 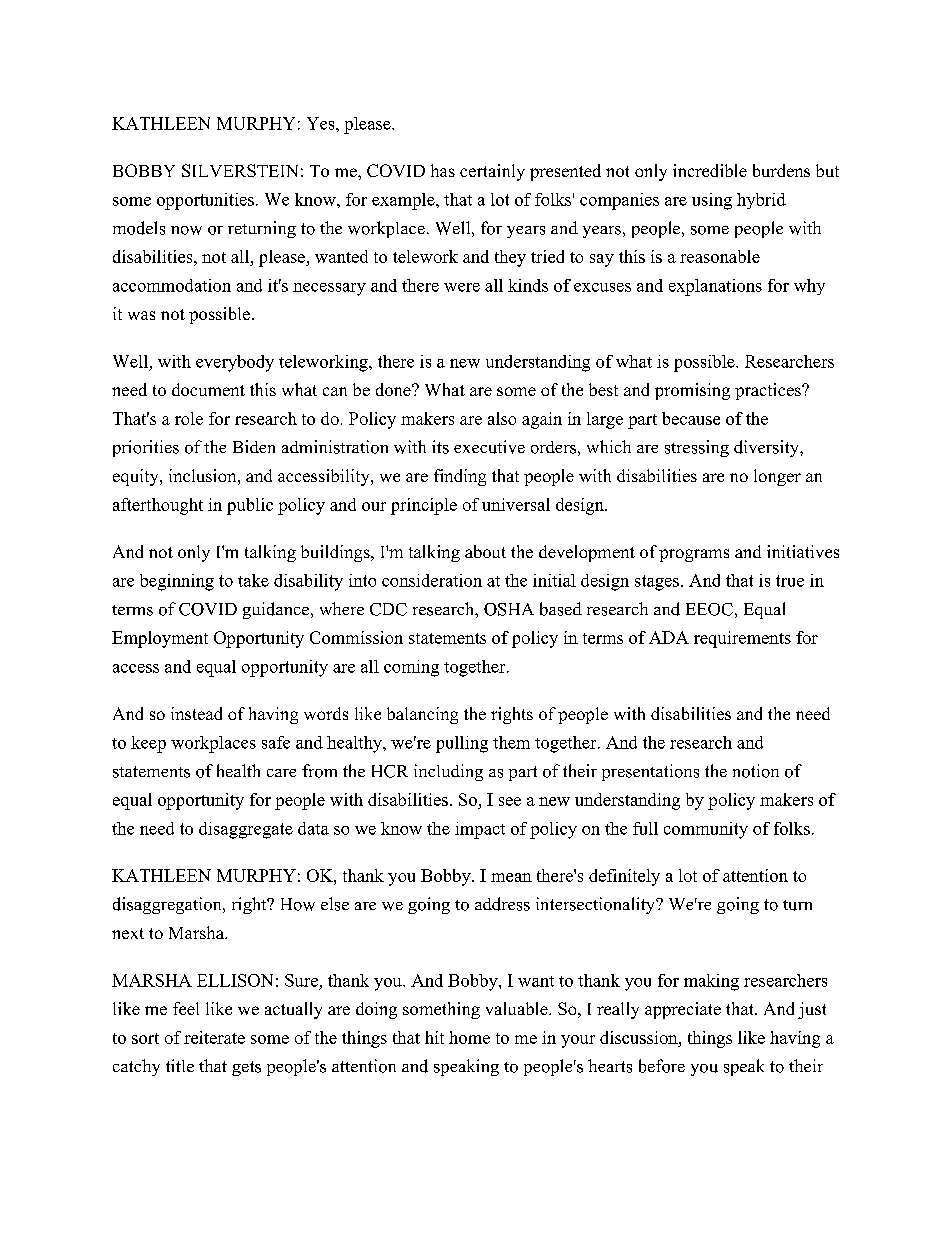 What do you see at coordinates (177, 582) in the screenshot?
I see `beginning` at bounding box center [177, 582].
